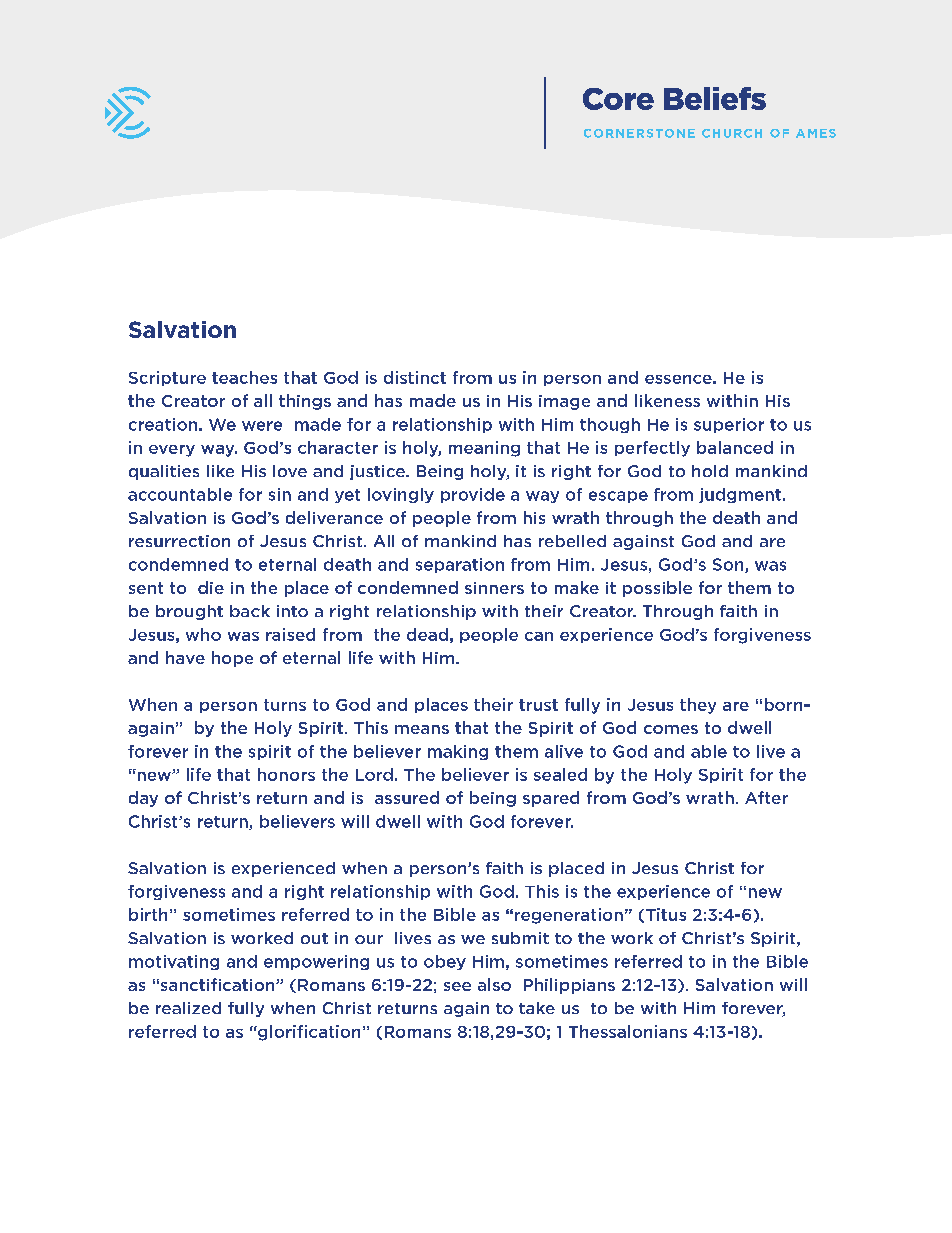  I want to click on realized, so click(188, 1008).
